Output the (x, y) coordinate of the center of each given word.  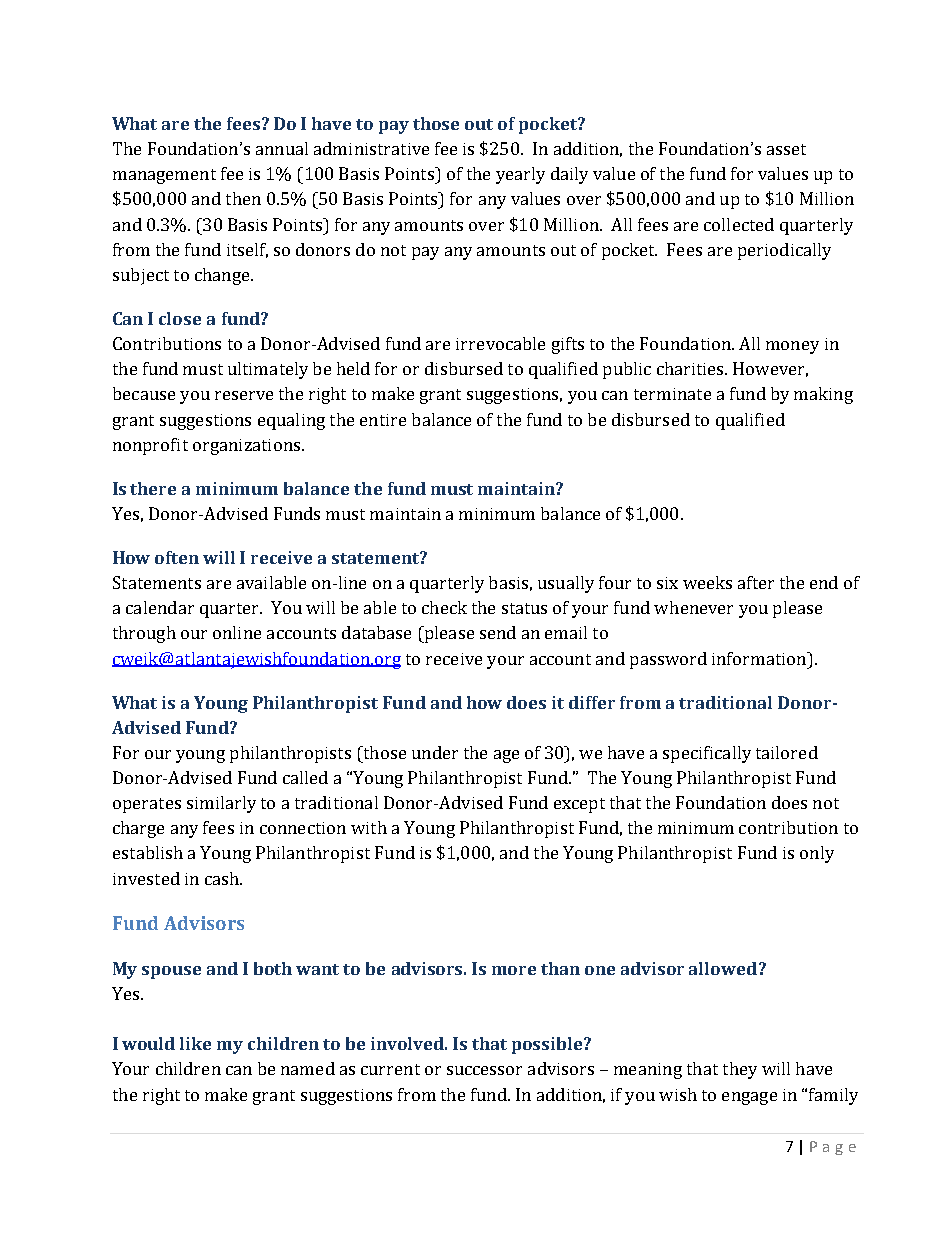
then (243, 198)
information (760, 658)
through (144, 634)
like (195, 1043)
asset (786, 149)
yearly (520, 175)
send (498, 632)
